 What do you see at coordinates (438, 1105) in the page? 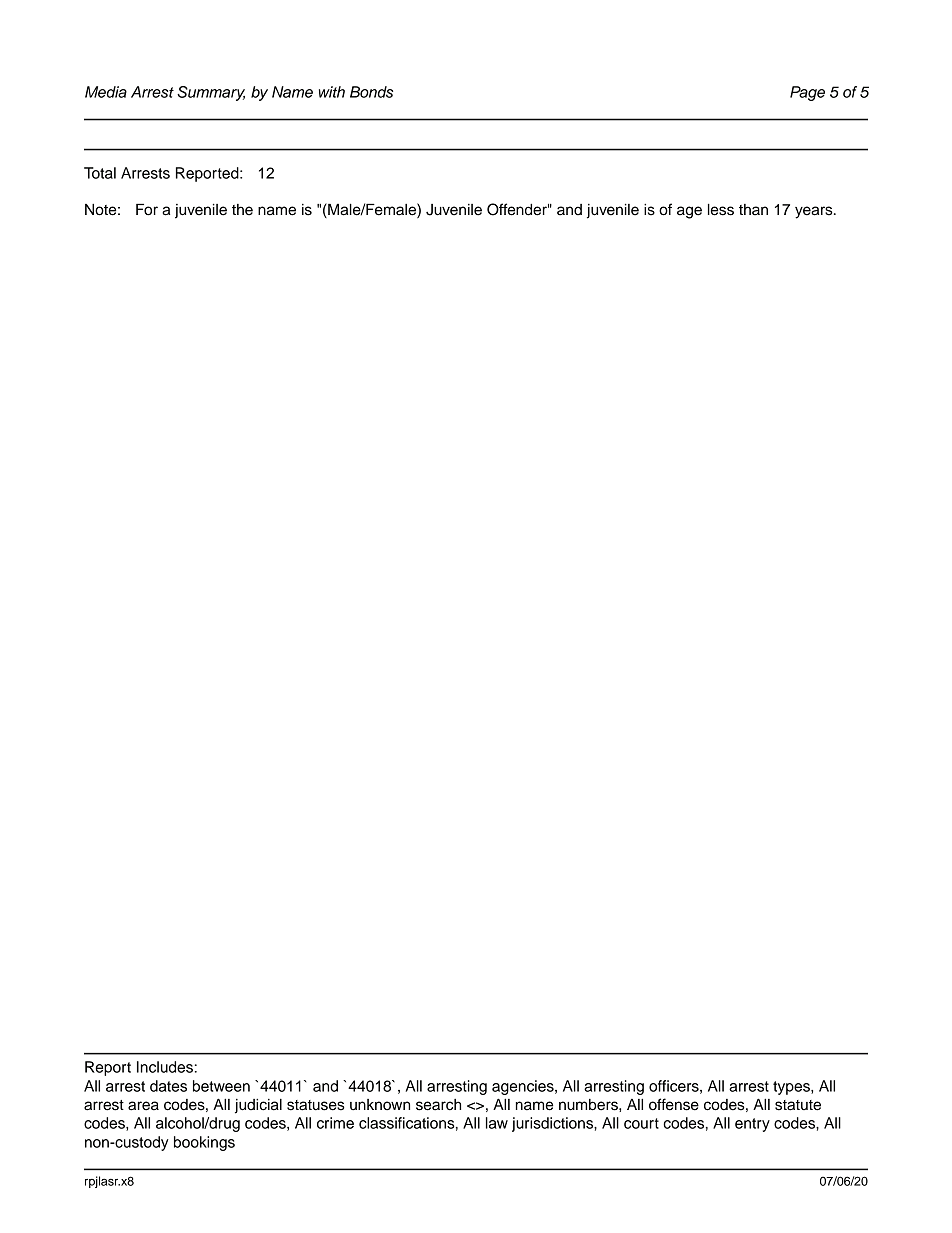
I see `search` at bounding box center [438, 1105].
